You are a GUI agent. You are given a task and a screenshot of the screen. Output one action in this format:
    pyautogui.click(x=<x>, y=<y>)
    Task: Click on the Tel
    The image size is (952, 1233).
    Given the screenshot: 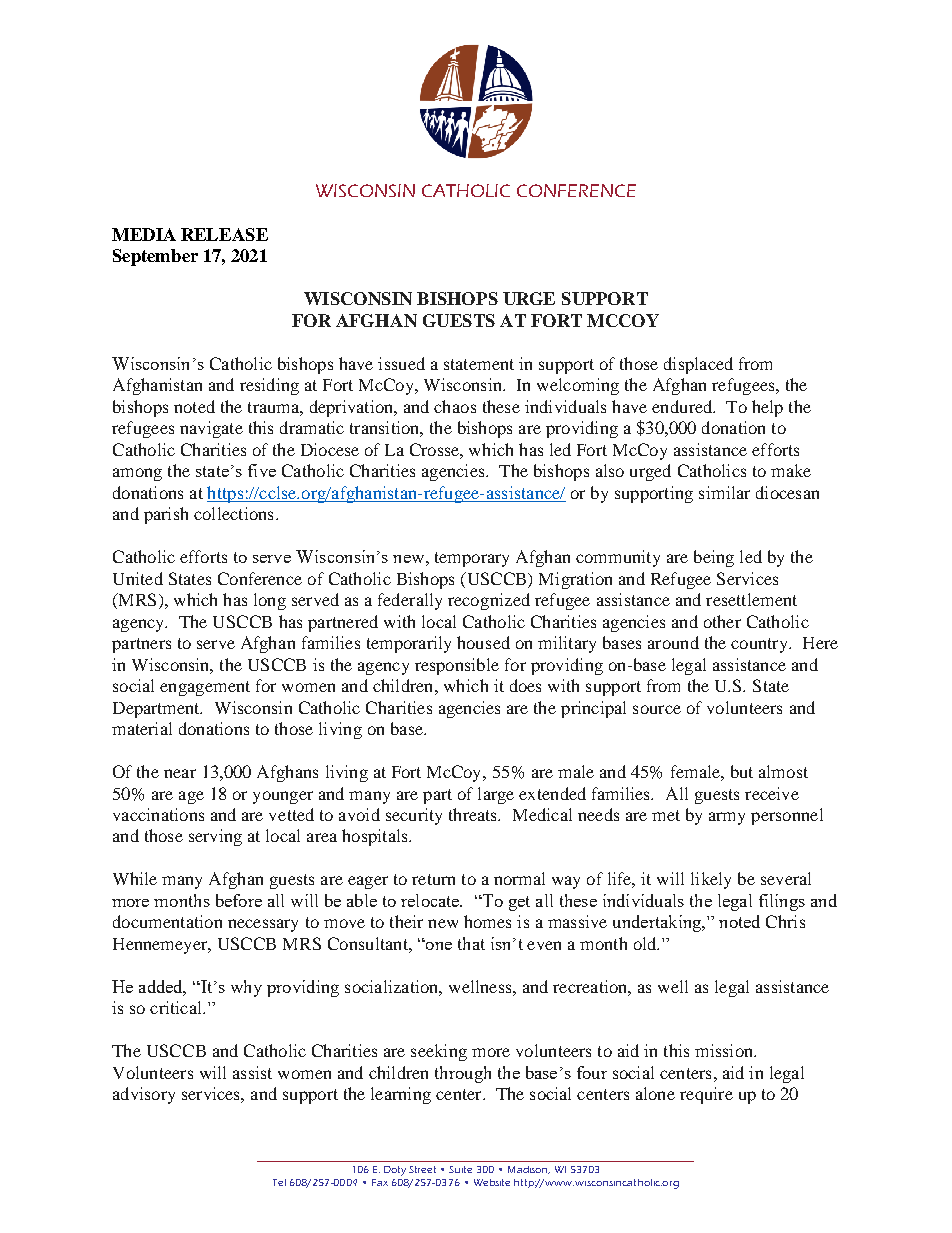 What is the action you would take?
    pyautogui.click(x=279, y=1182)
